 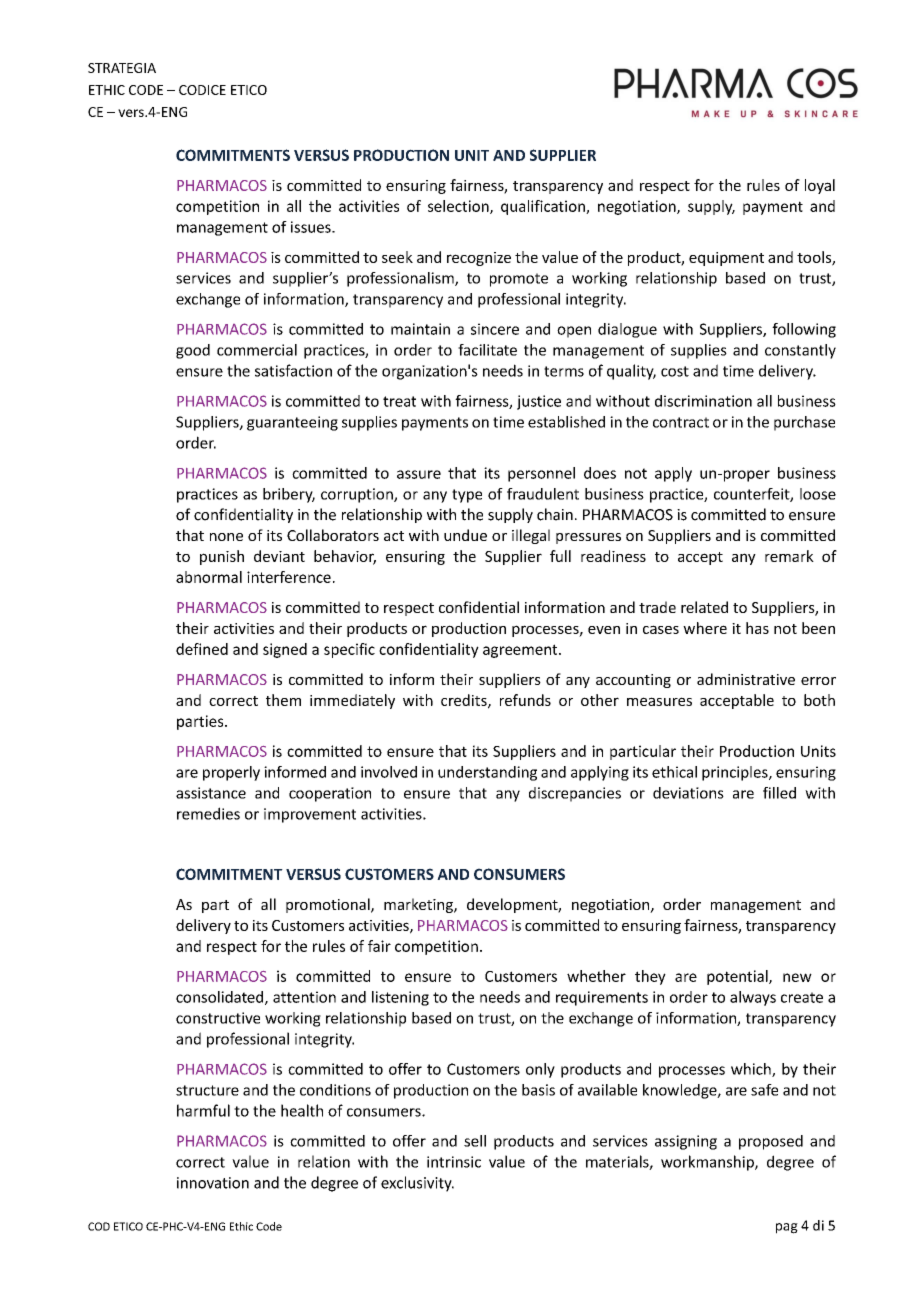 What do you see at coordinates (779, 793) in the screenshot?
I see `filled` at bounding box center [779, 793].
